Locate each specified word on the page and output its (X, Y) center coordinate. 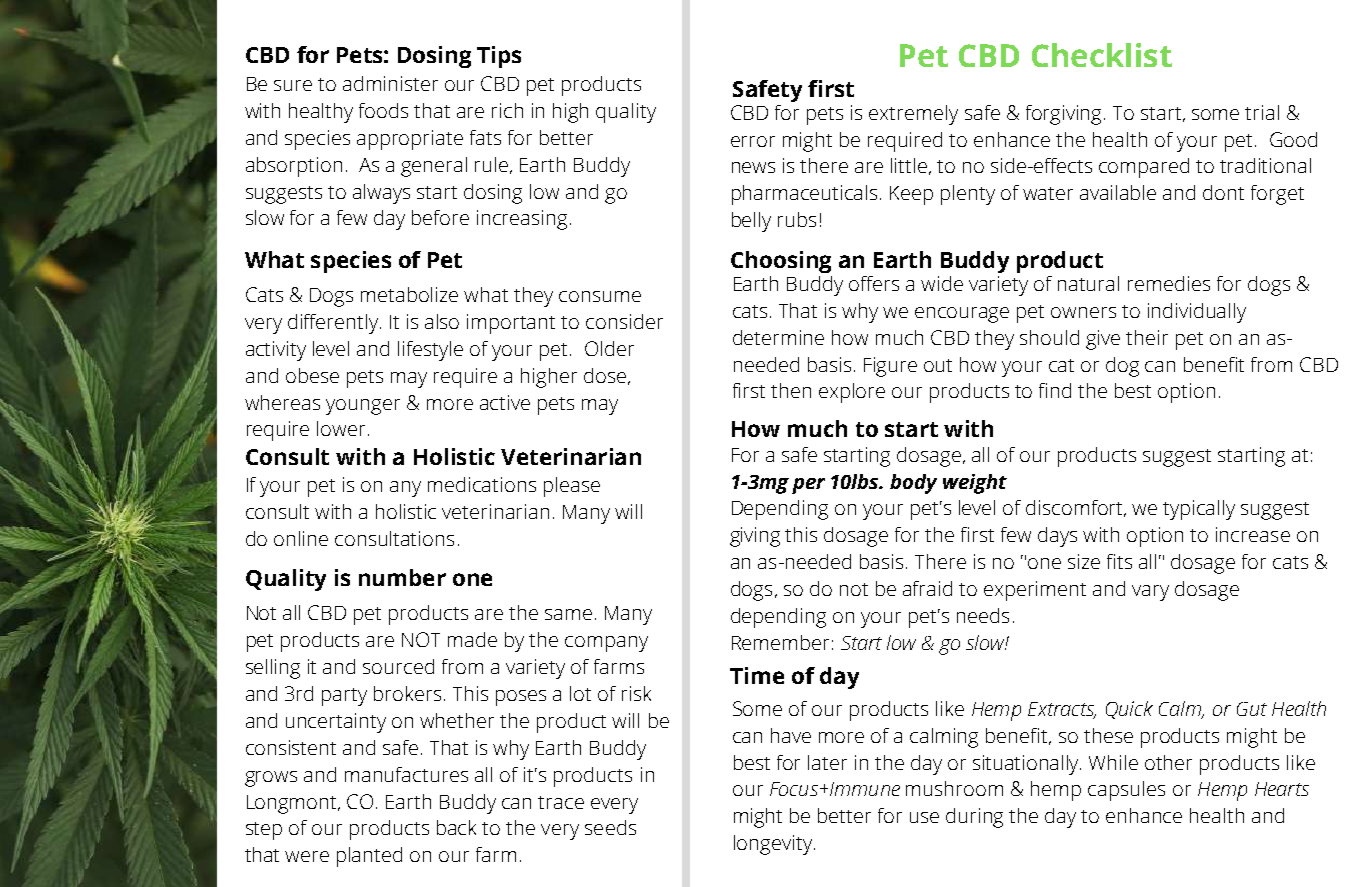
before (440, 217)
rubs (797, 219)
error (753, 141)
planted (369, 857)
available (1118, 192)
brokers (407, 693)
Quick (1129, 710)
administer (390, 83)
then (791, 390)
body (913, 484)
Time (757, 675)
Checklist (1102, 55)
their (1147, 337)
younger (363, 407)
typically (1199, 510)
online (301, 538)
